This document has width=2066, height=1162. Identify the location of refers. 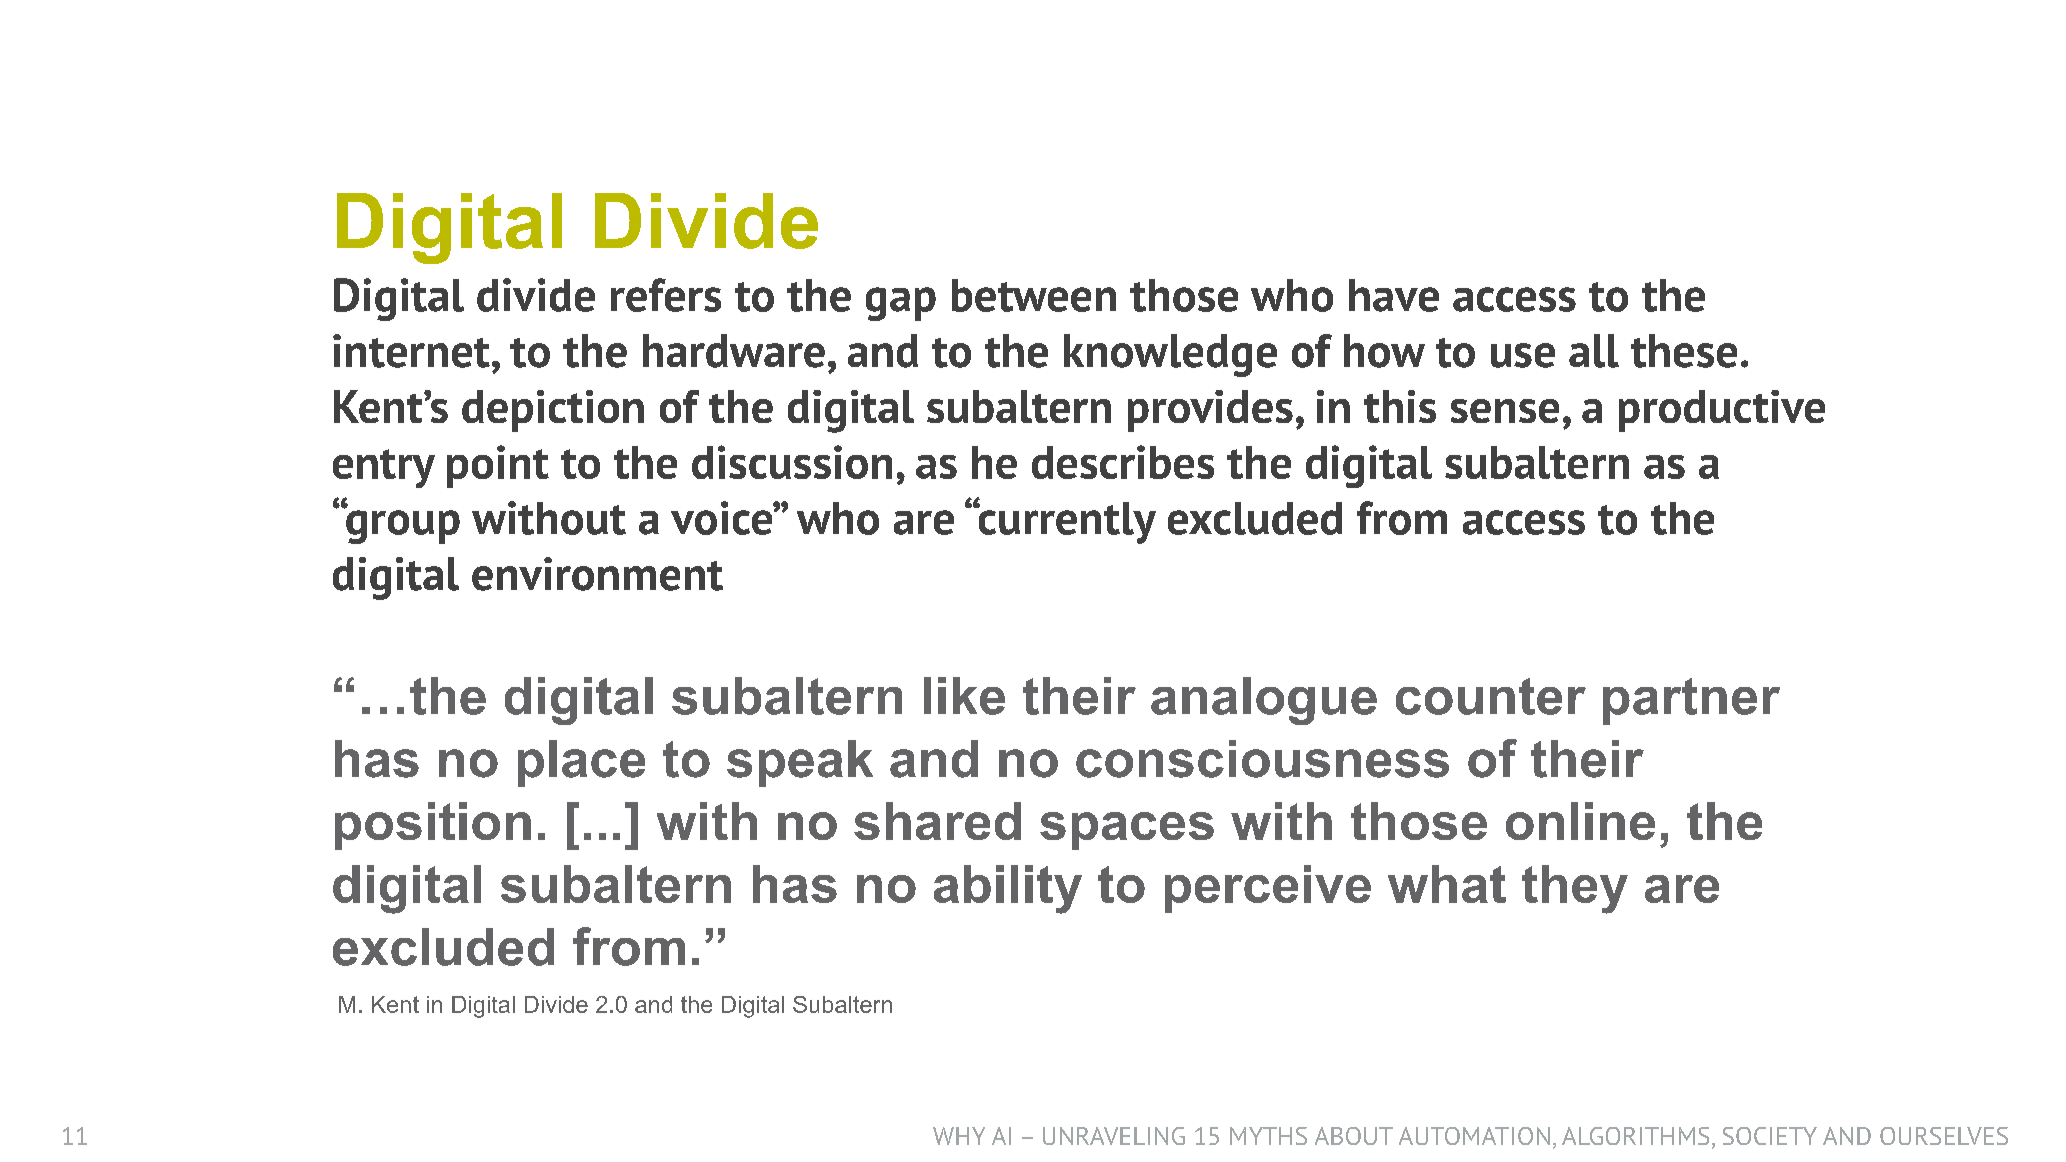
(666, 295).
